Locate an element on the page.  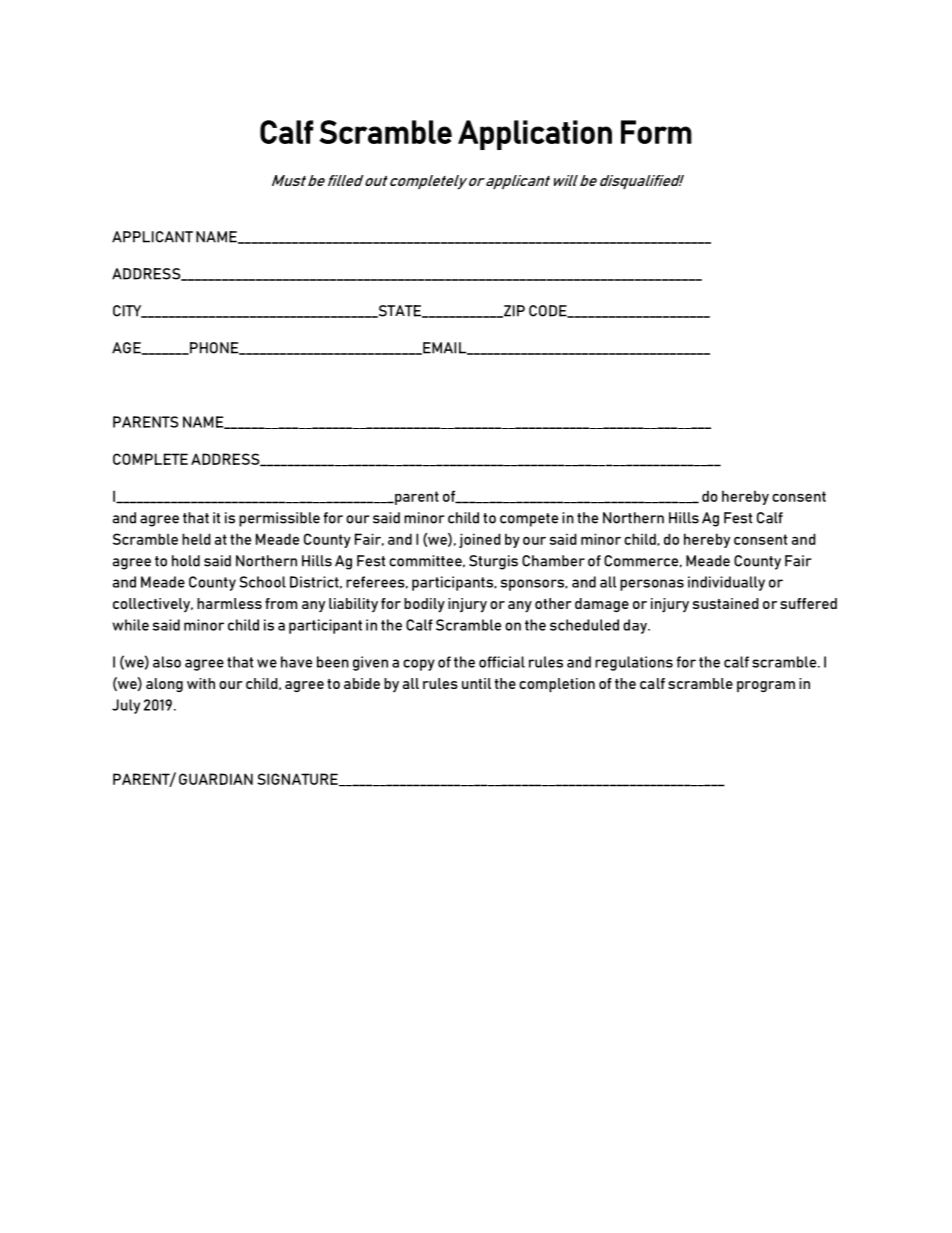
Form is located at coordinates (656, 132).
